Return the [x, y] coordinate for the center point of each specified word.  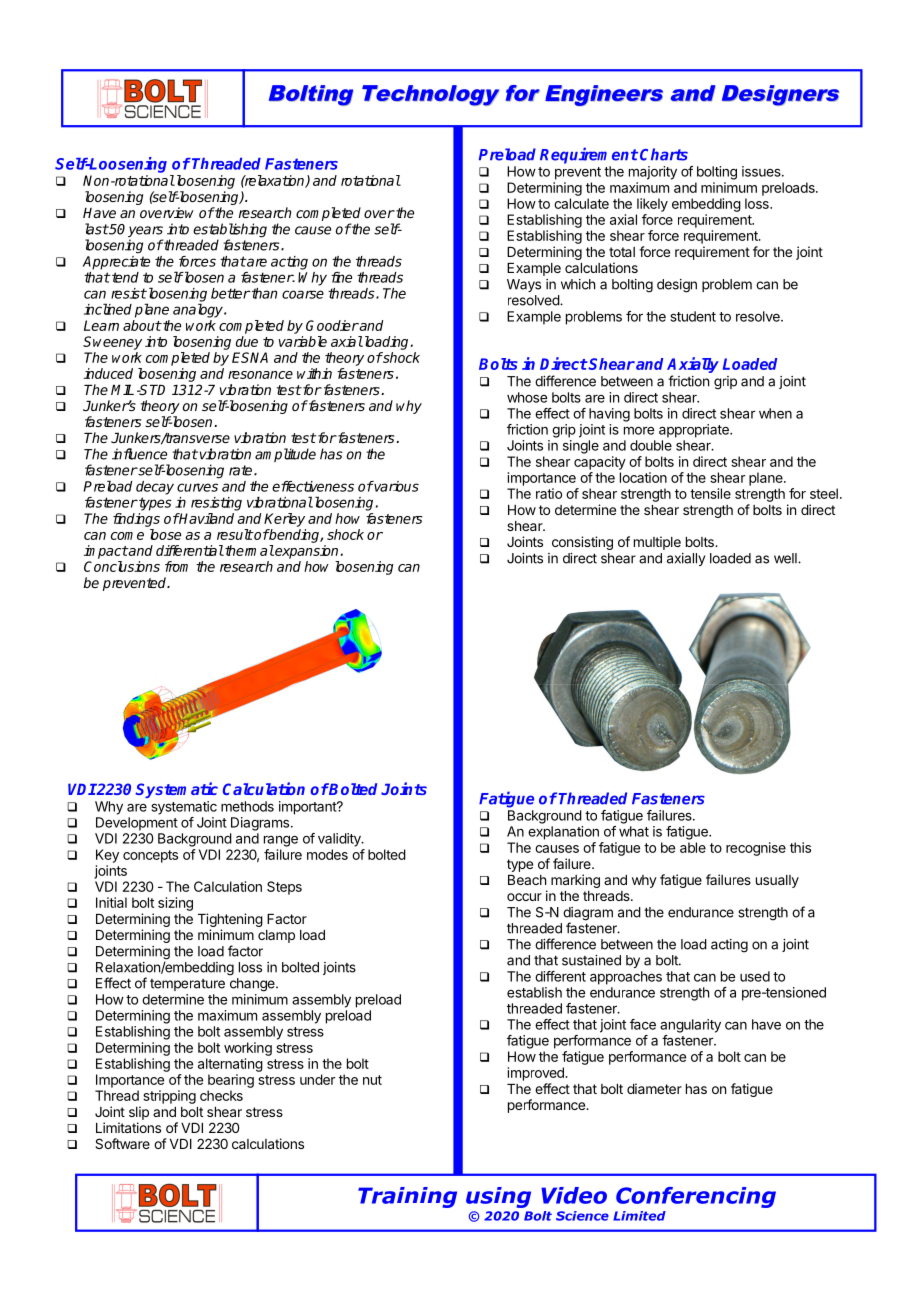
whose [527, 397]
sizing [175, 904]
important [308, 808]
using [498, 1197]
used [755, 976]
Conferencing [696, 1197]
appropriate [695, 431]
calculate [581, 203]
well [786, 558]
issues [762, 171]
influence [139, 454]
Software [122, 1143]
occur [524, 897]
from [176, 566]
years [145, 233]
